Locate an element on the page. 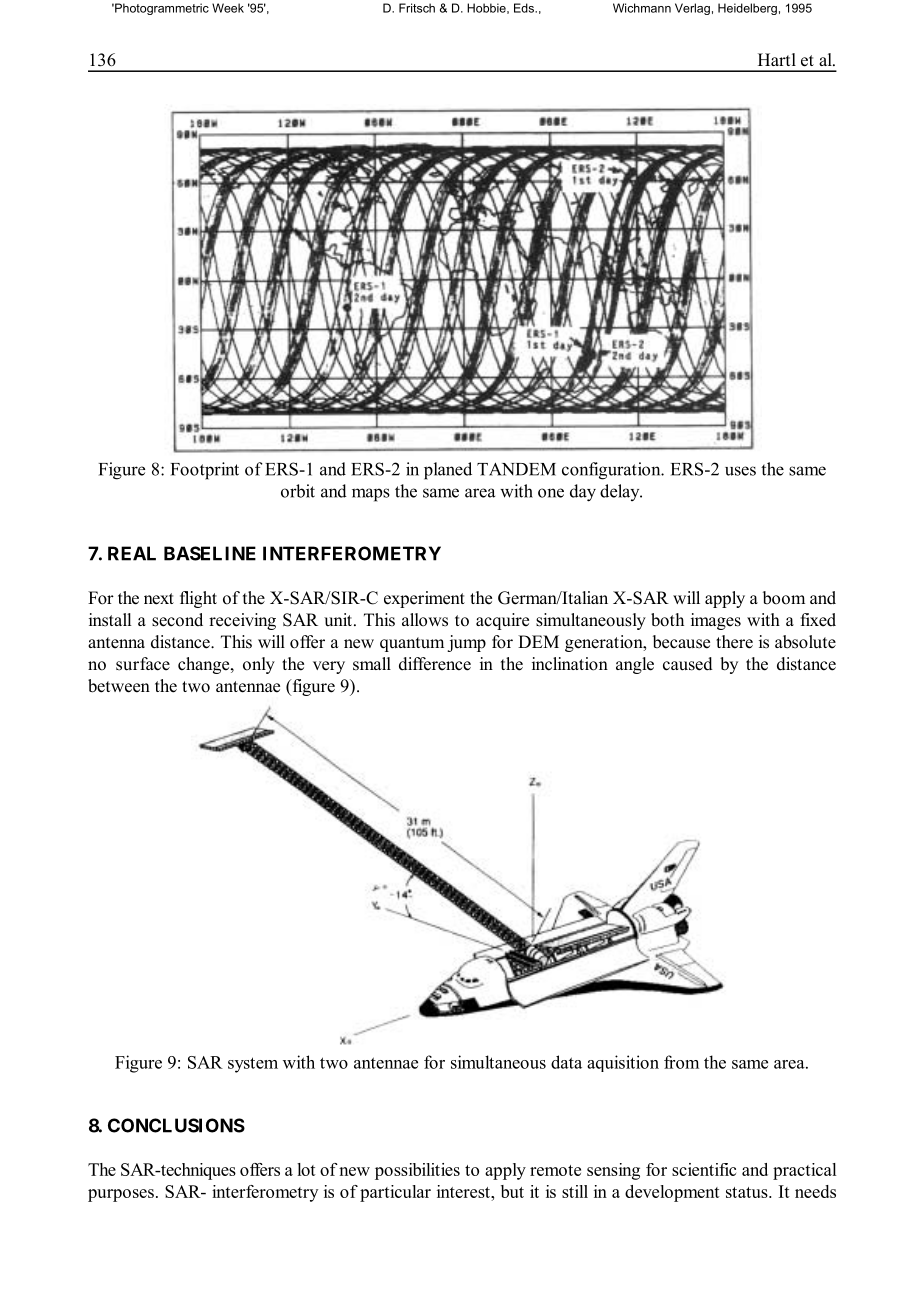 This image has height=1308, width=924. scientific is located at coordinates (704, 1169).
